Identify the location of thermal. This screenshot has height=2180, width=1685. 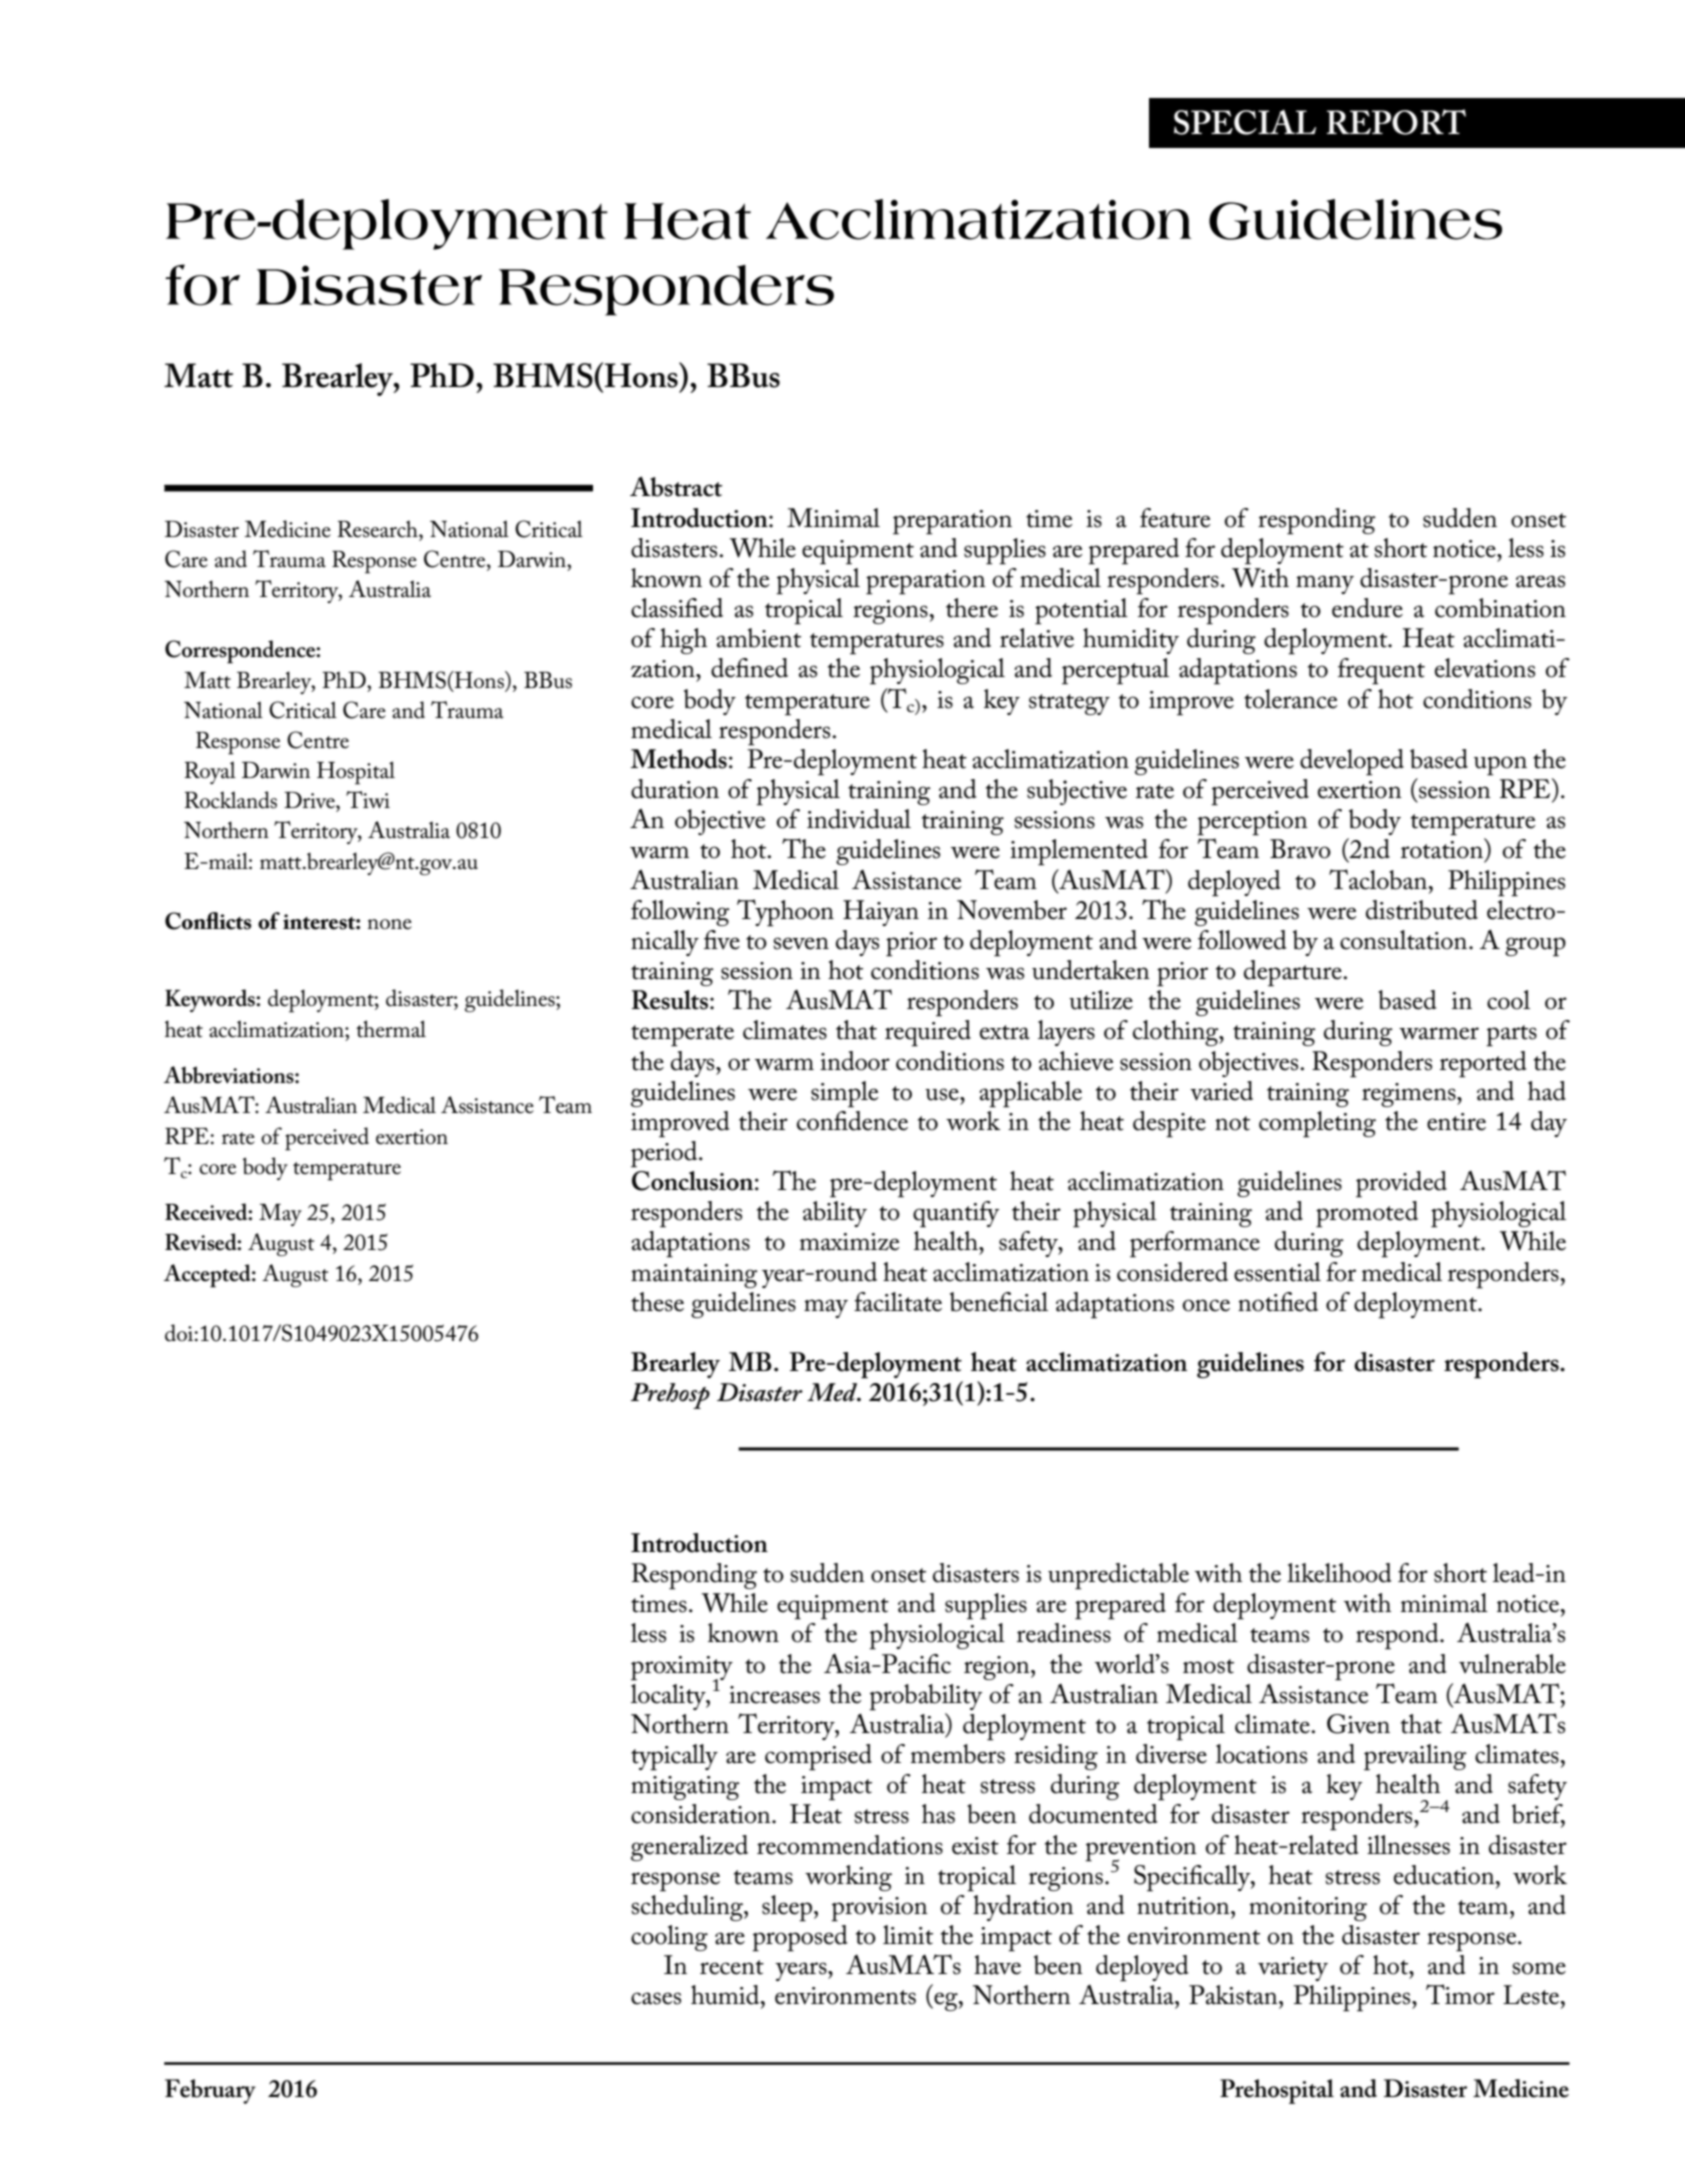
(391, 1029).
